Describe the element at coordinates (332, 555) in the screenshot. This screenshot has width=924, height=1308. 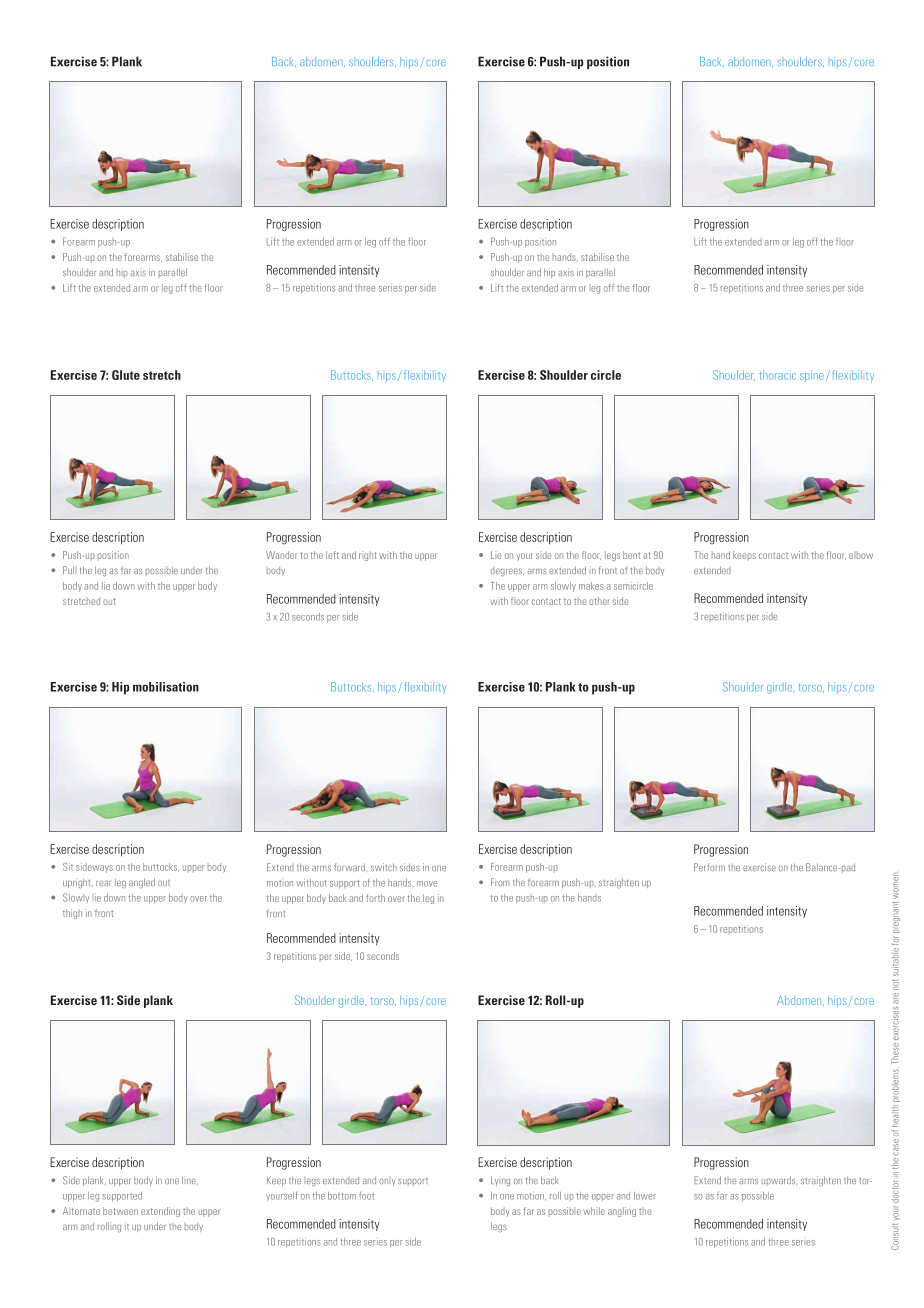
I see `left` at that location.
